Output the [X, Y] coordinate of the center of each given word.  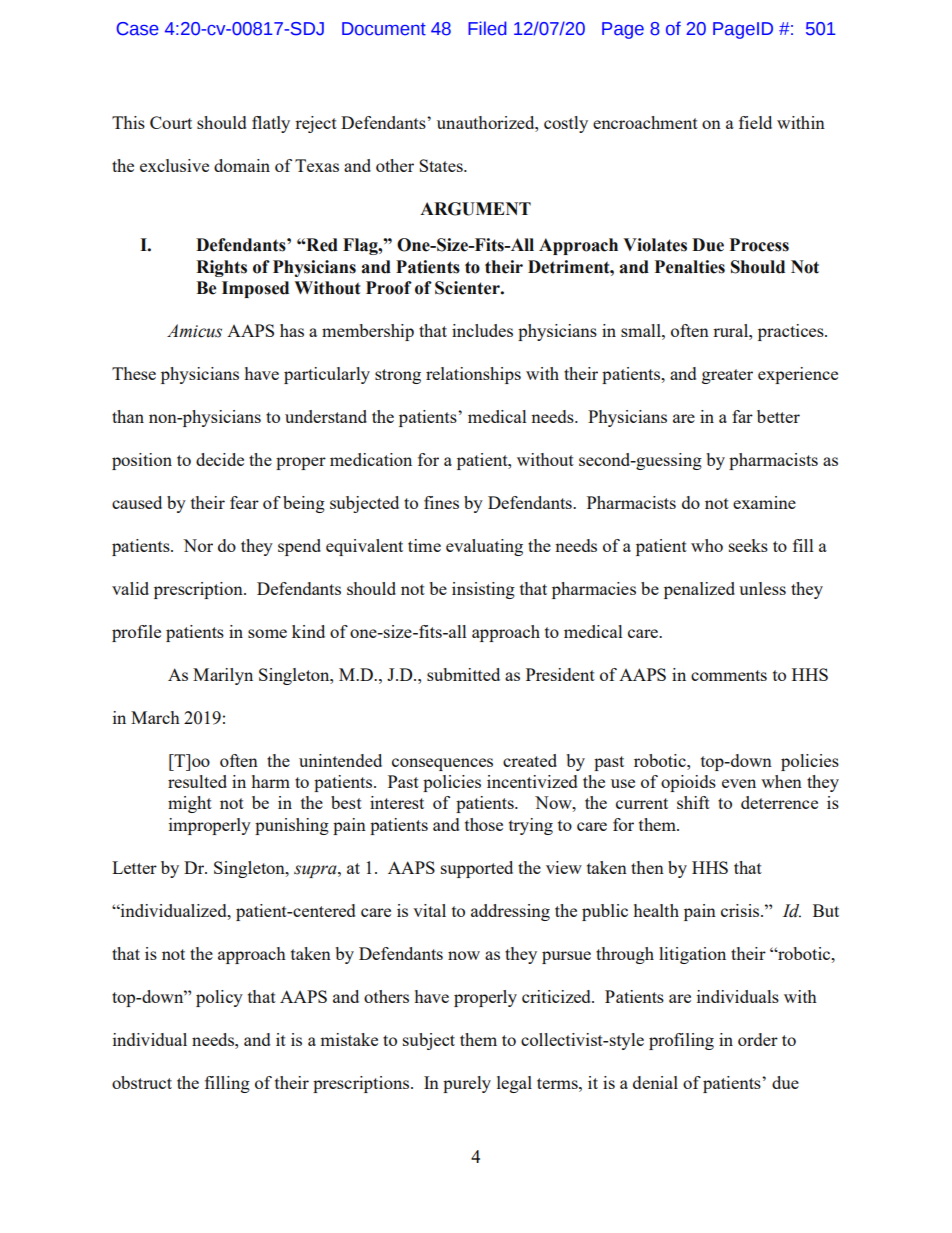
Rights [221, 268]
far [742, 416]
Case [138, 29]
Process [759, 245]
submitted [463, 674]
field [755, 122]
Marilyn [223, 676]
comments [729, 675]
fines [441, 502]
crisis [741, 910]
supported [477, 869]
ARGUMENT [475, 209]
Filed [487, 28]
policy [219, 998]
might [190, 804]
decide [220, 459]
